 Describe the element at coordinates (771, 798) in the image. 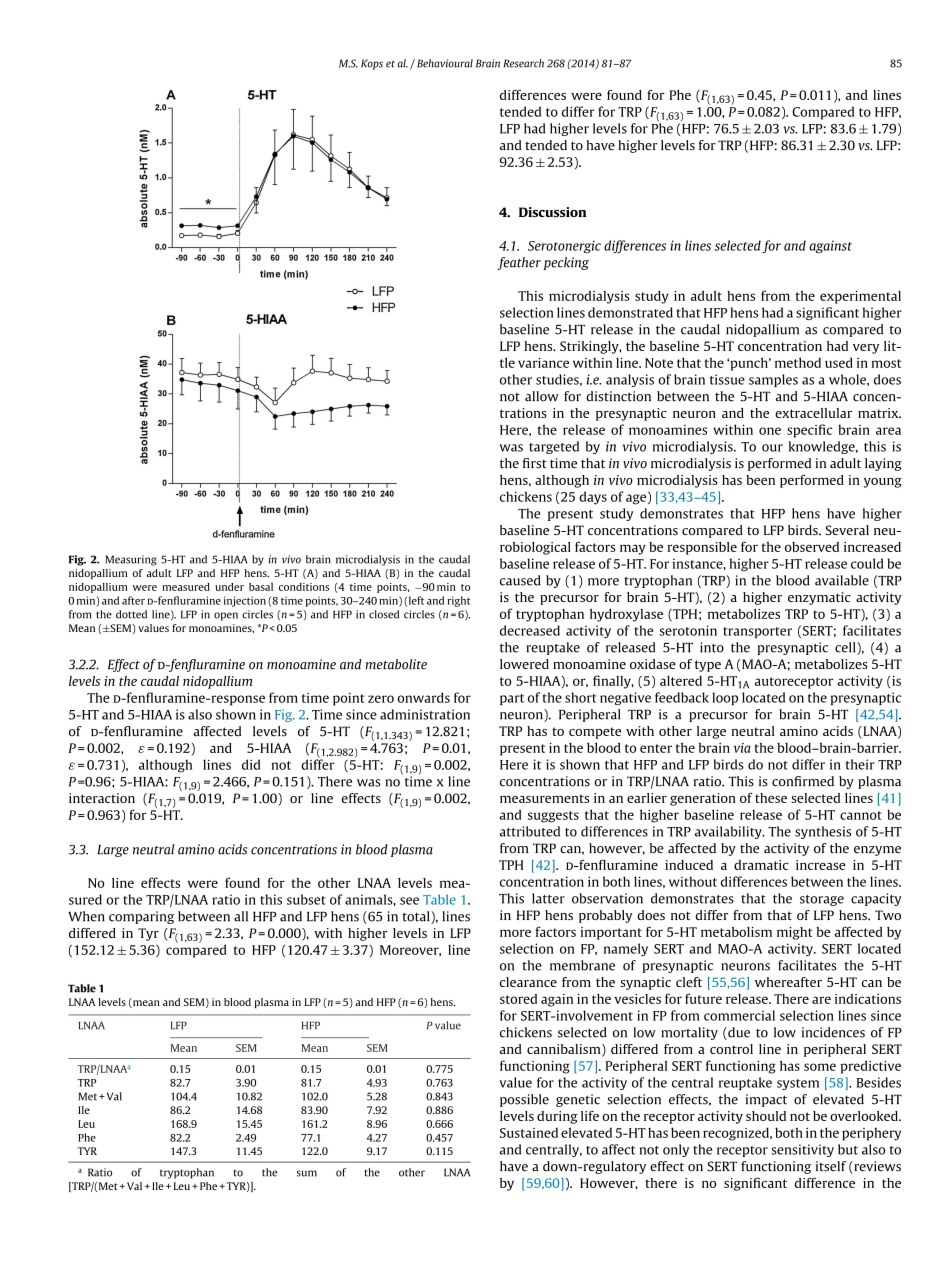

I see `these` at that location.
